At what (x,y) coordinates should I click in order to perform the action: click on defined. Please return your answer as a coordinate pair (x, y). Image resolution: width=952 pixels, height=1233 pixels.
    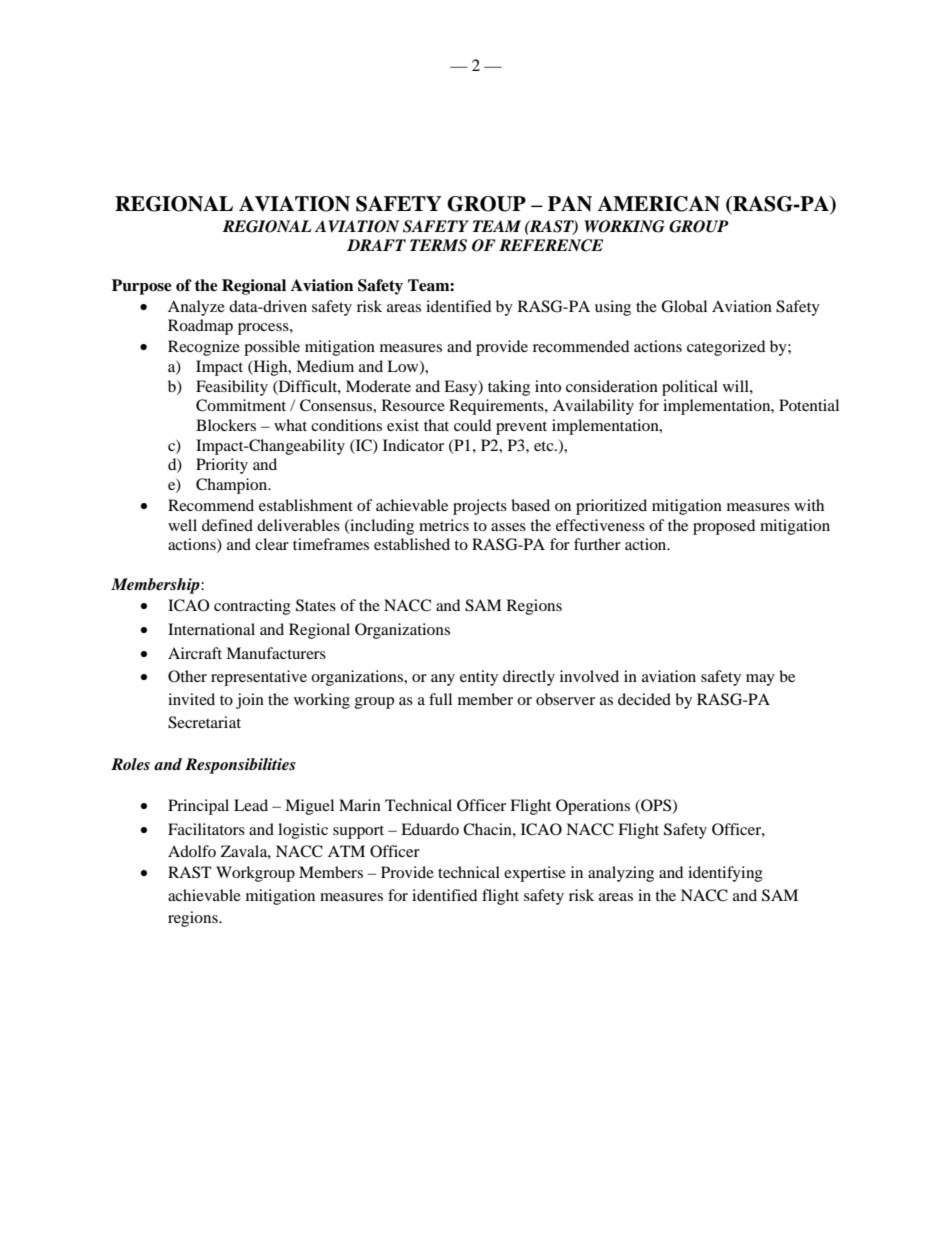
    Looking at the image, I should click on (227, 525).
